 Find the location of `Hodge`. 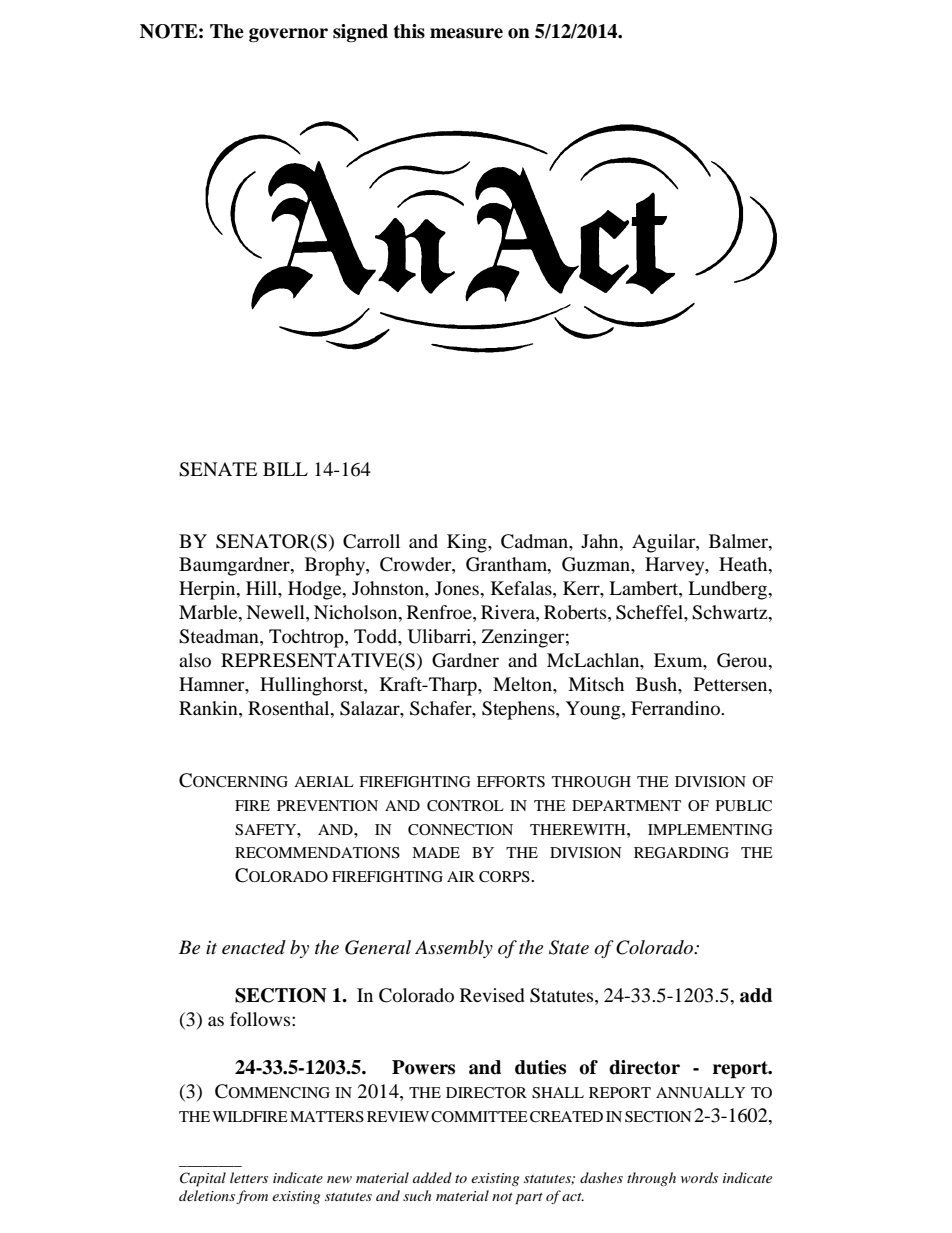

Hodge is located at coordinates (316, 590).
